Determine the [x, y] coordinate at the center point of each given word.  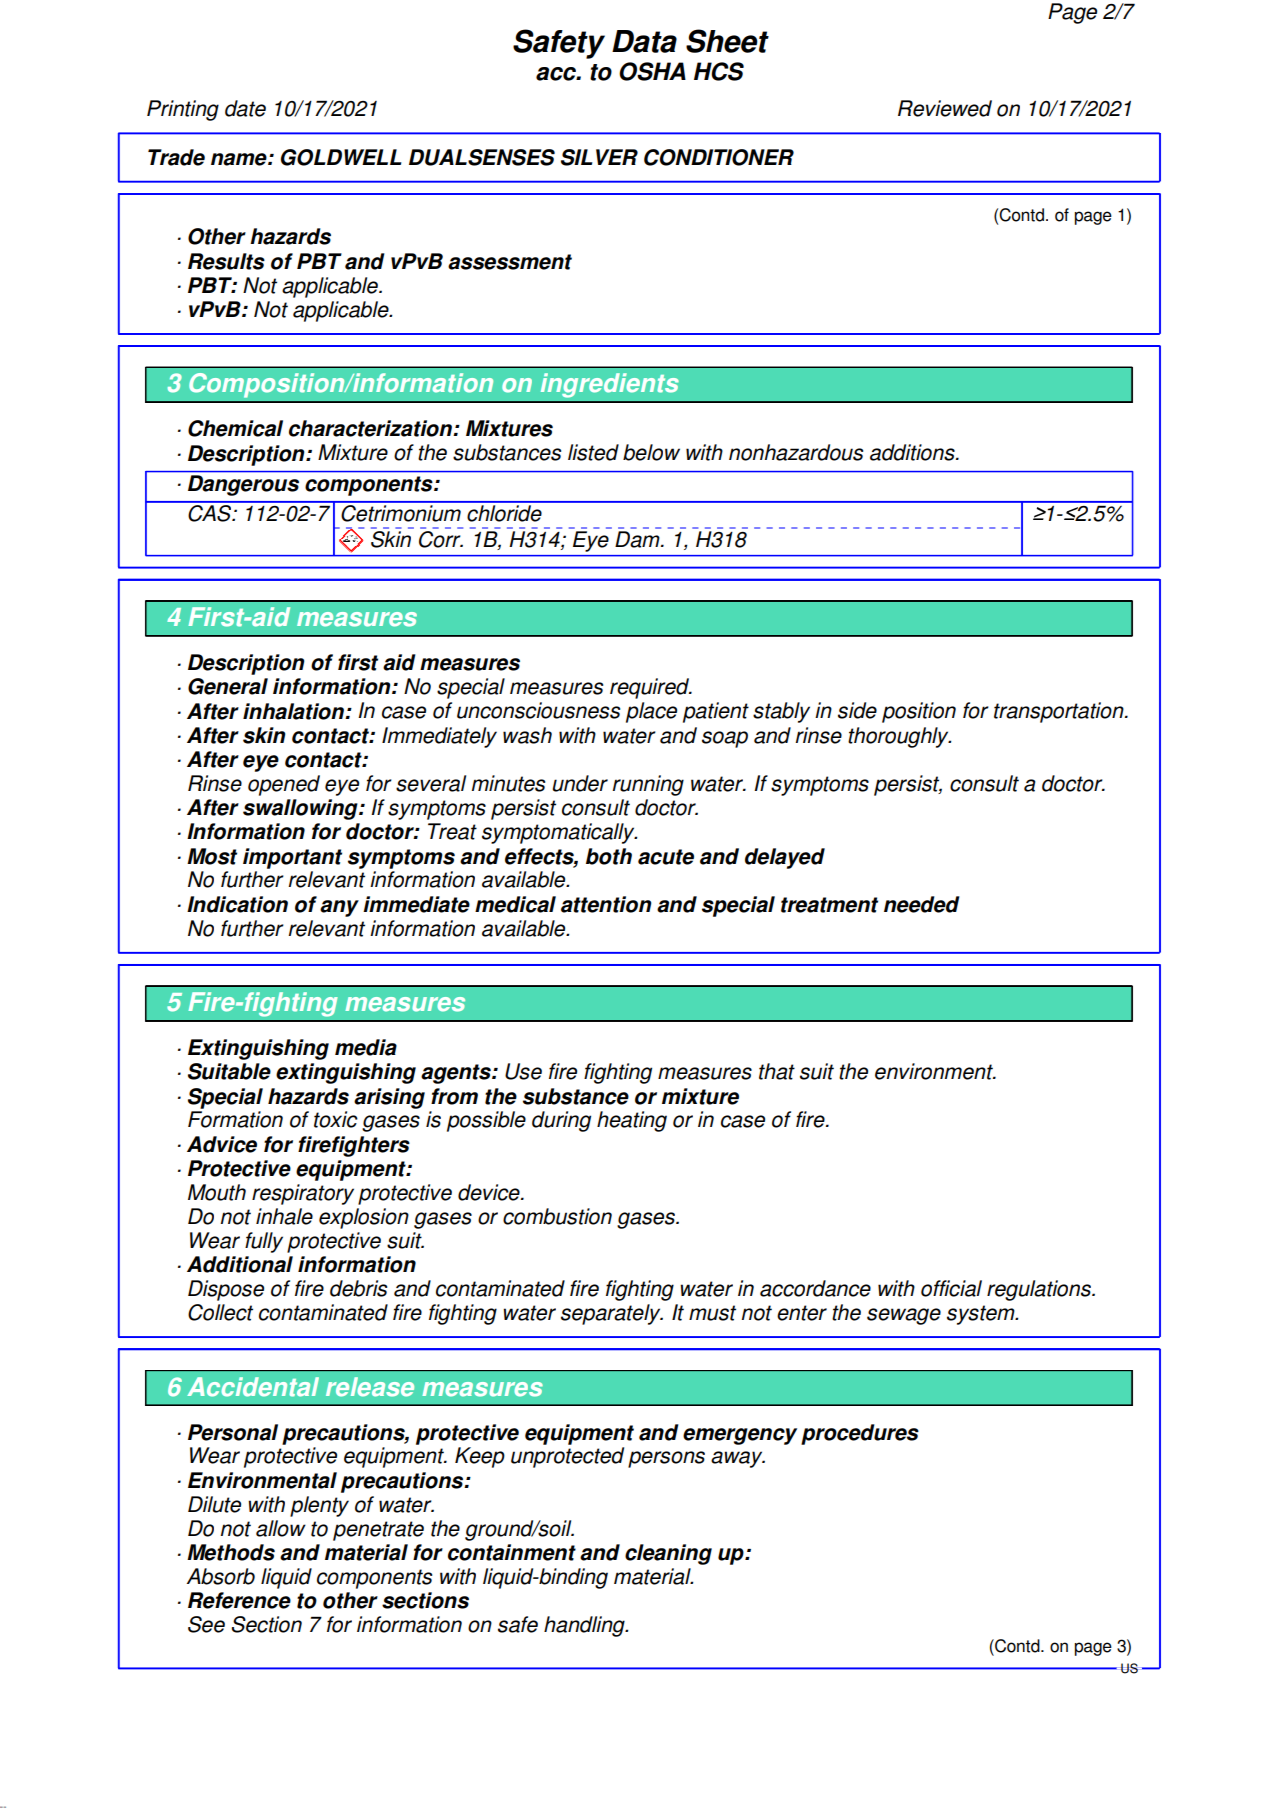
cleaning [668, 1554]
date [245, 108]
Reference [239, 1600]
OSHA [652, 71]
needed [921, 904]
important [292, 858]
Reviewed [945, 108]
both [609, 856]
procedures [860, 1434]
